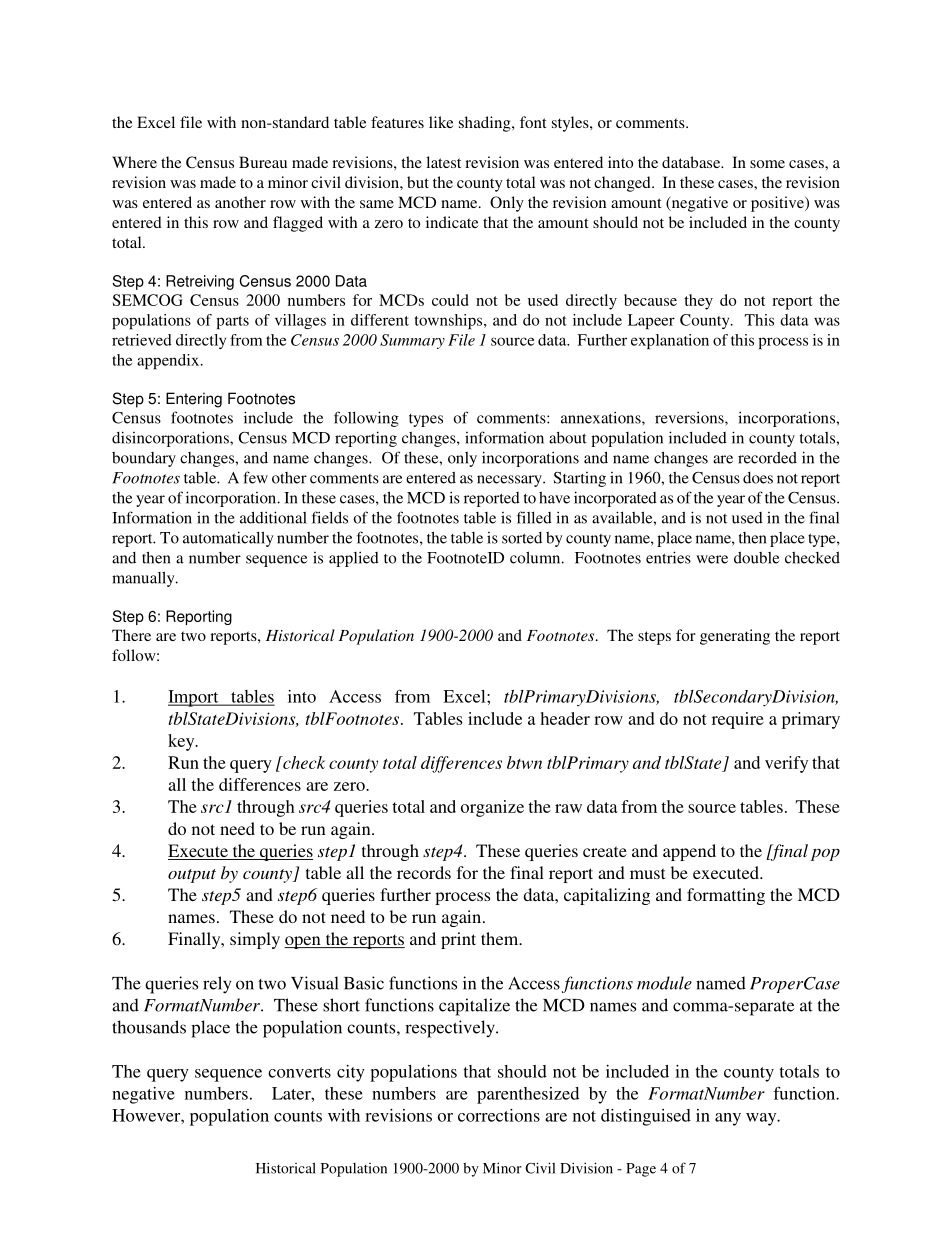 The image size is (952, 1233). Describe the element at coordinates (499, 1115) in the screenshot. I see `corrections` at that location.
